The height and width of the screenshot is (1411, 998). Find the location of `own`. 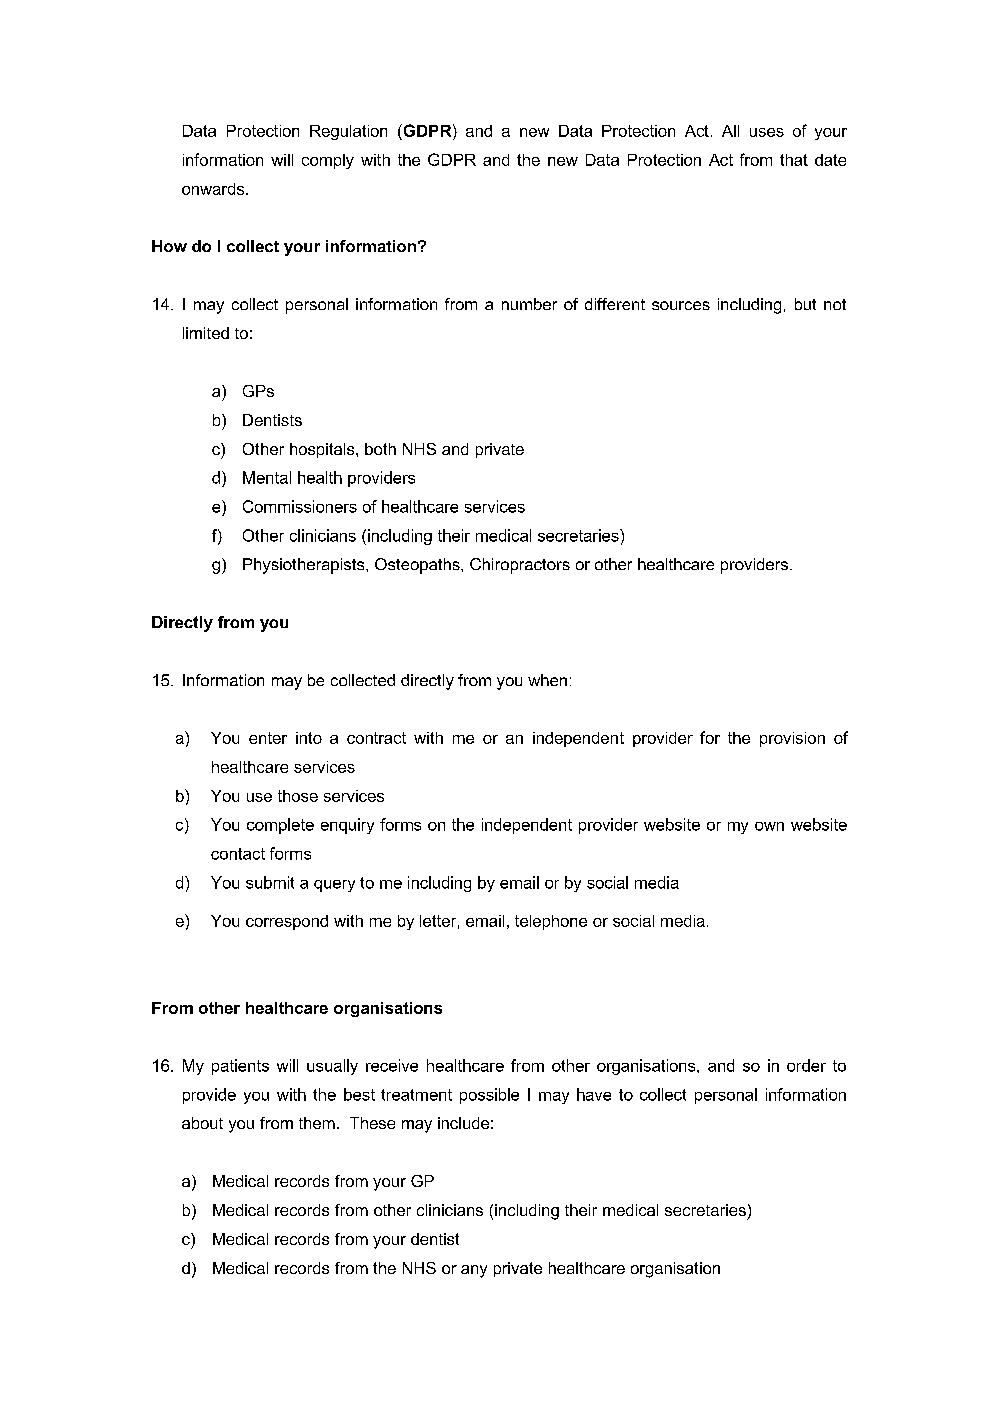

own is located at coordinates (769, 826).
